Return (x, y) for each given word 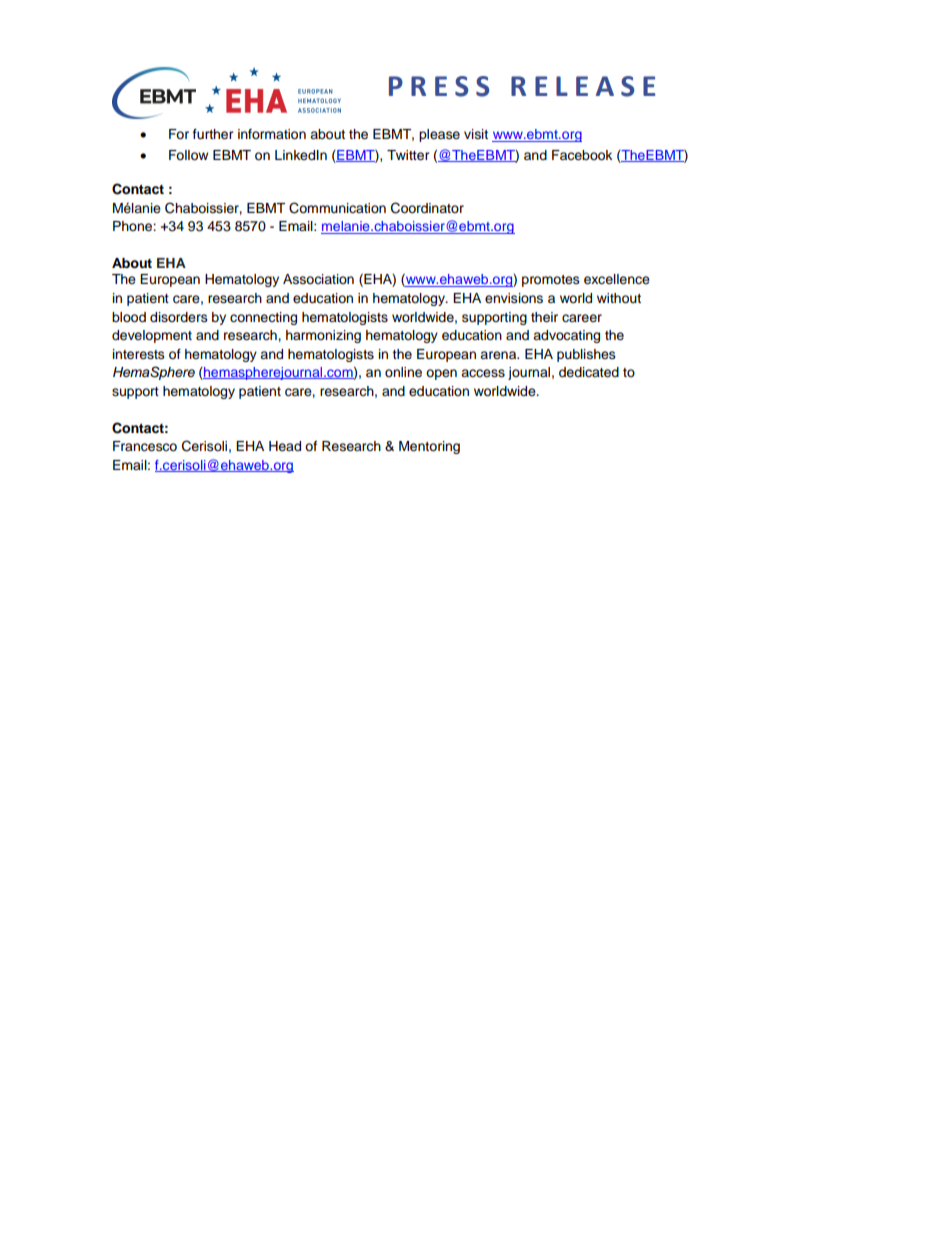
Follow (188, 155)
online (403, 372)
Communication (337, 208)
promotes (551, 281)
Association (318, 279)
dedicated (589, 372)
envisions (514, 298)
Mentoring (429, 447)
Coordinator (427, 208)
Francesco (145, 446)
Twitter (408, 155)
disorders (179, 317)
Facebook (582, 155)
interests (139, 354)
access (483, 373)
